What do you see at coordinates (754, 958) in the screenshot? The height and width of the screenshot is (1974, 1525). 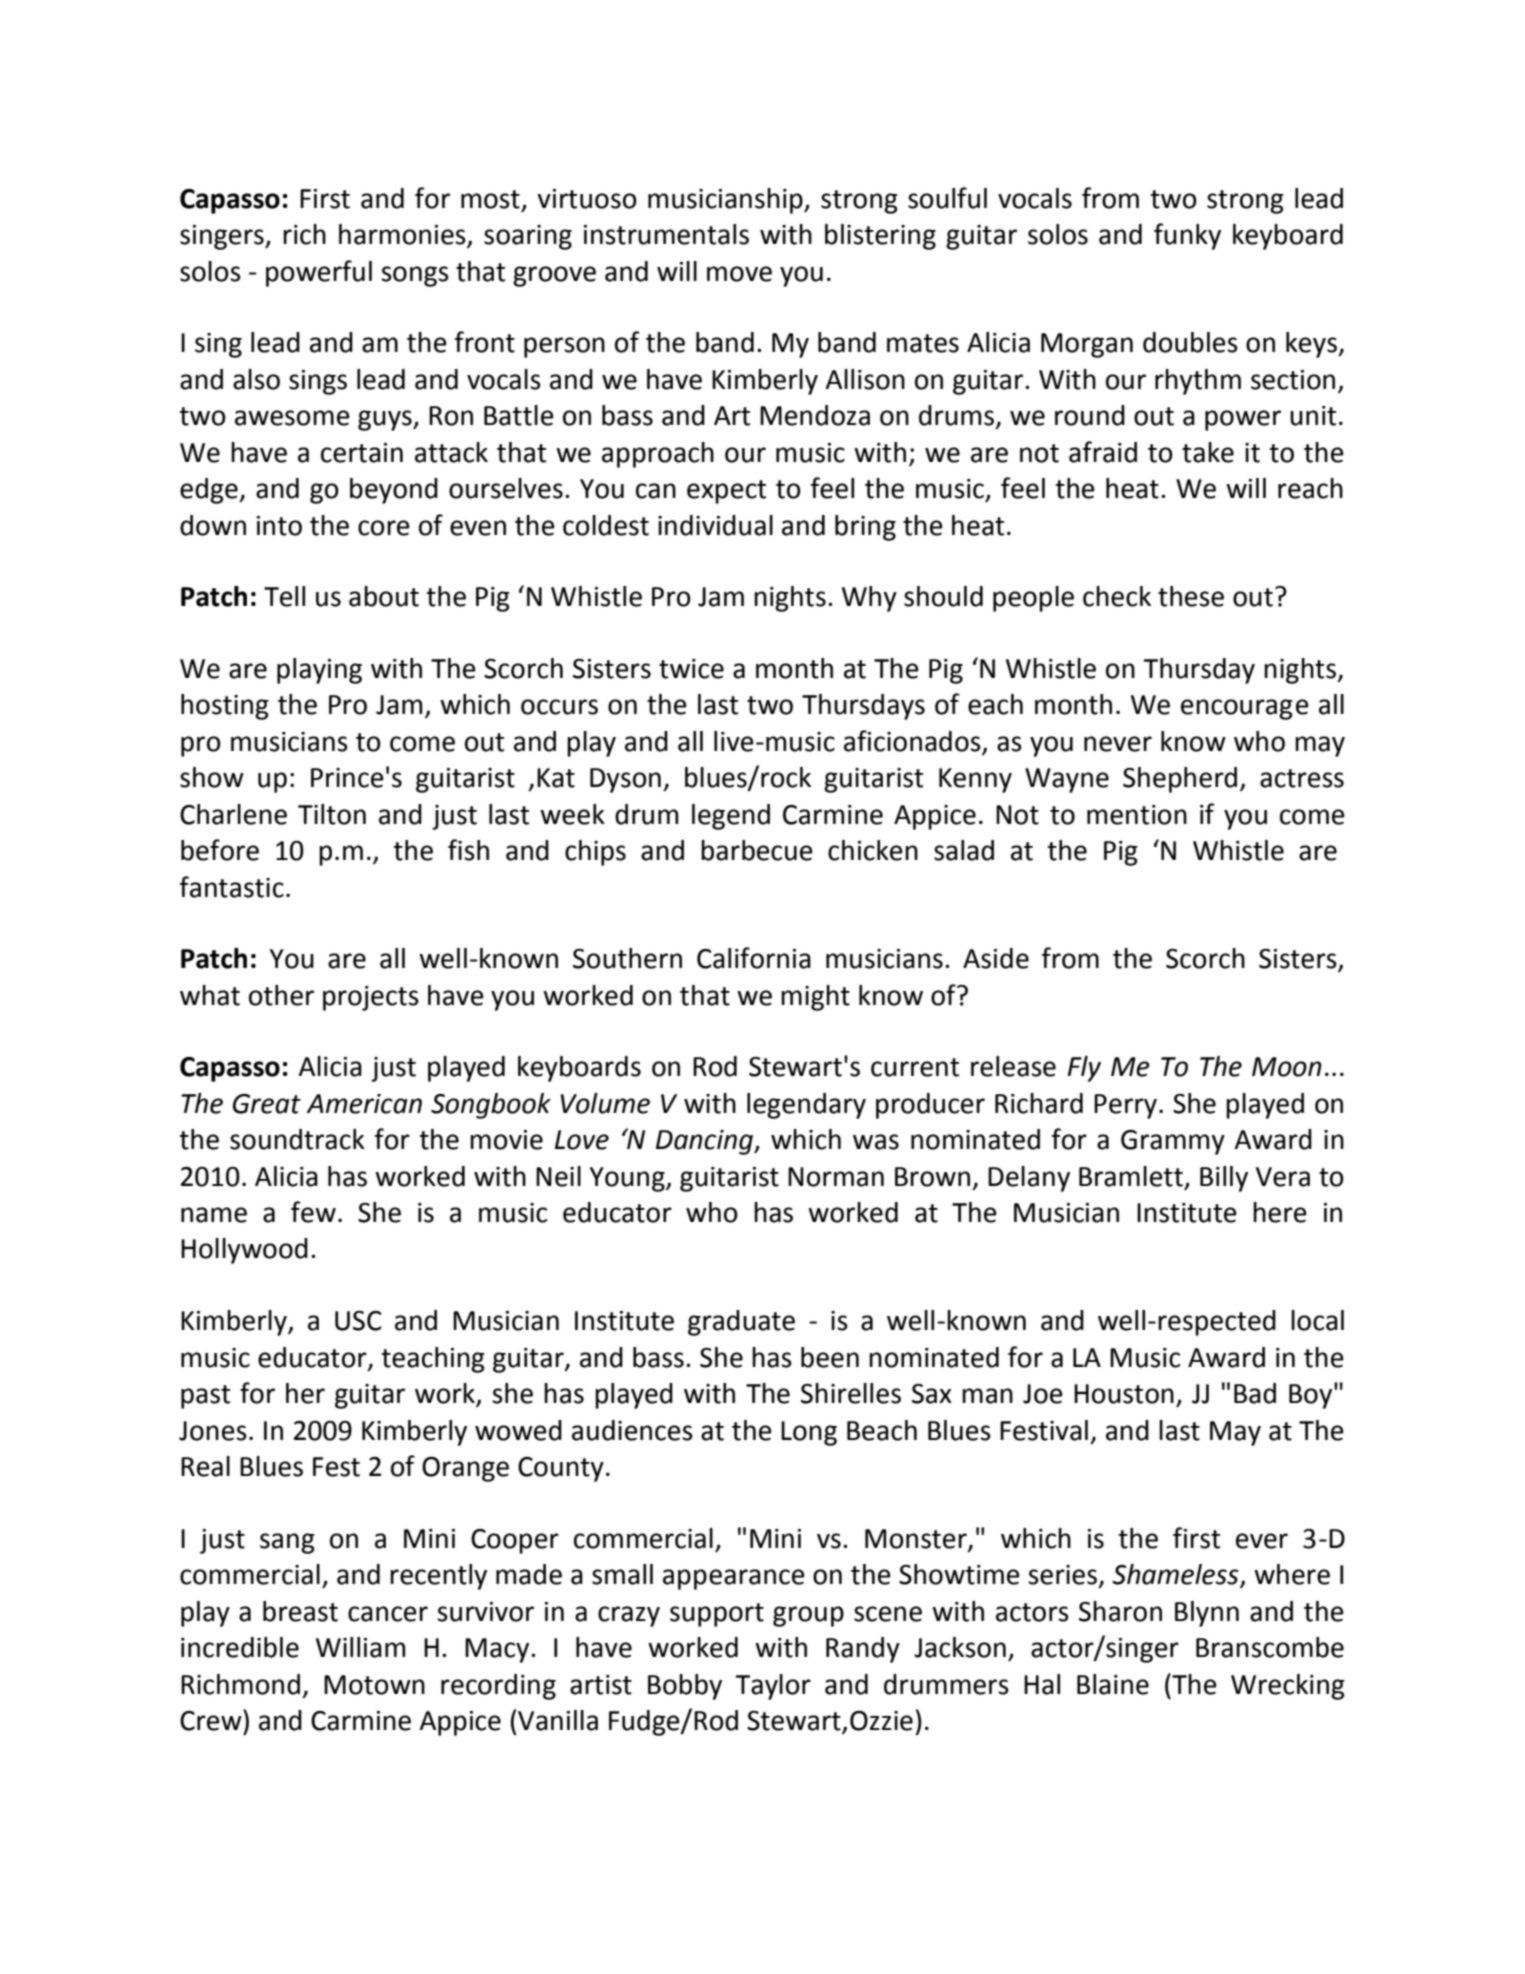 I see `California` at bounding box center [754, 958].
